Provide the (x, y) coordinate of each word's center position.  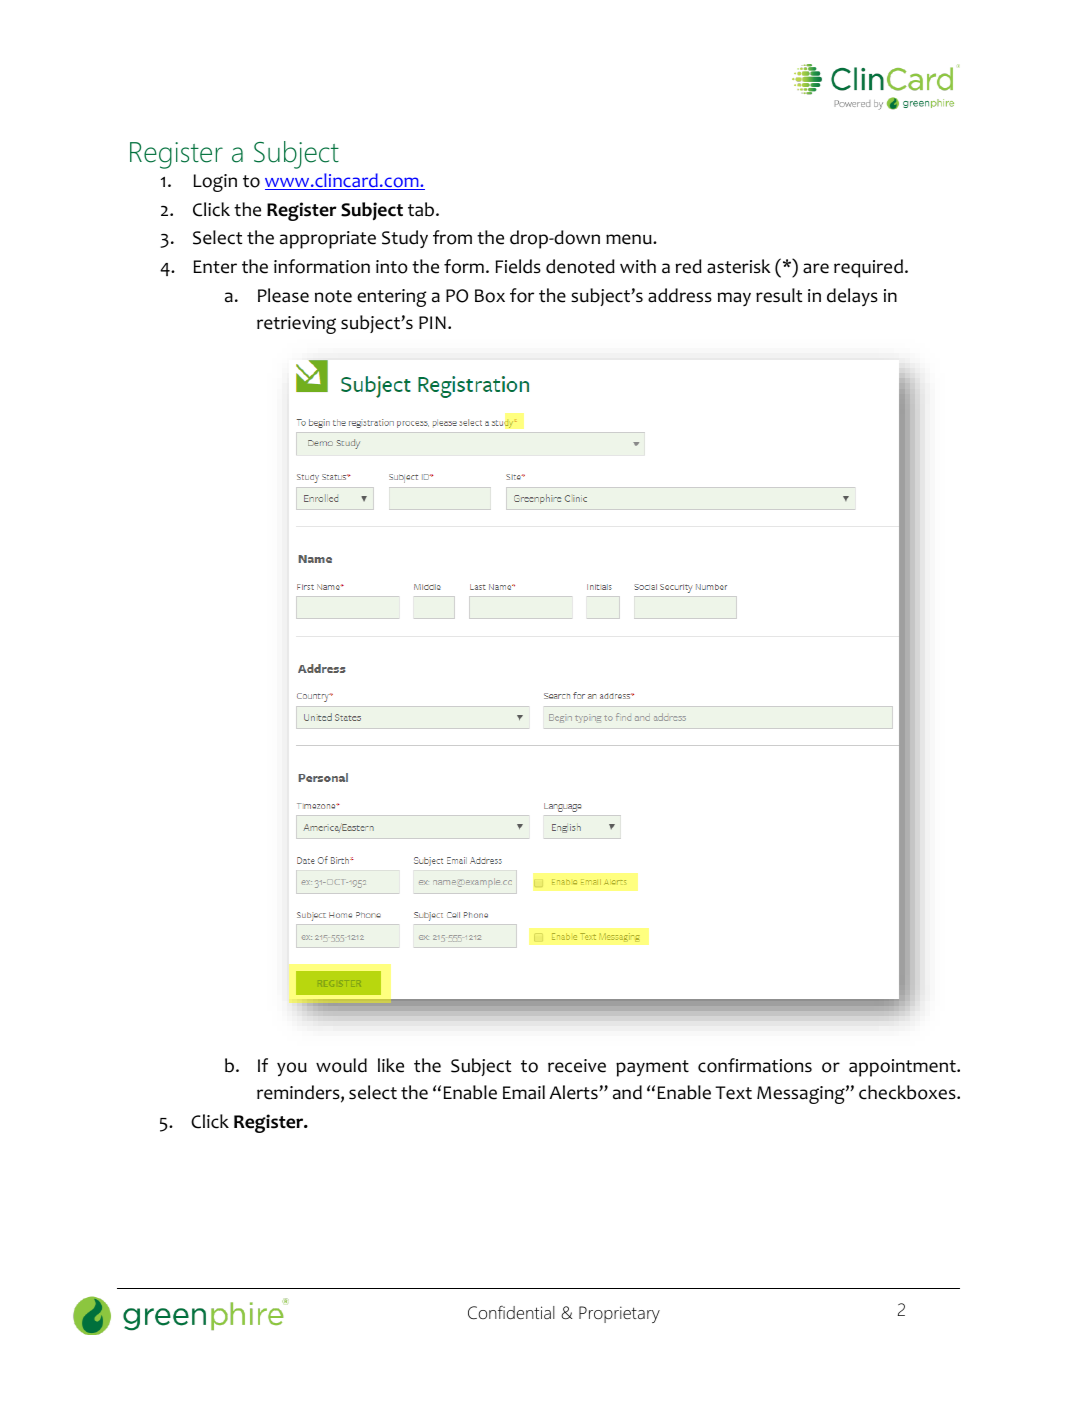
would (341, 1065)
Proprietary (619, 1314)
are (816, 268)
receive (577, 1066)
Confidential (511, 1313)
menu (630, 239)
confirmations (755, 1065)
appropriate (328, 240)
